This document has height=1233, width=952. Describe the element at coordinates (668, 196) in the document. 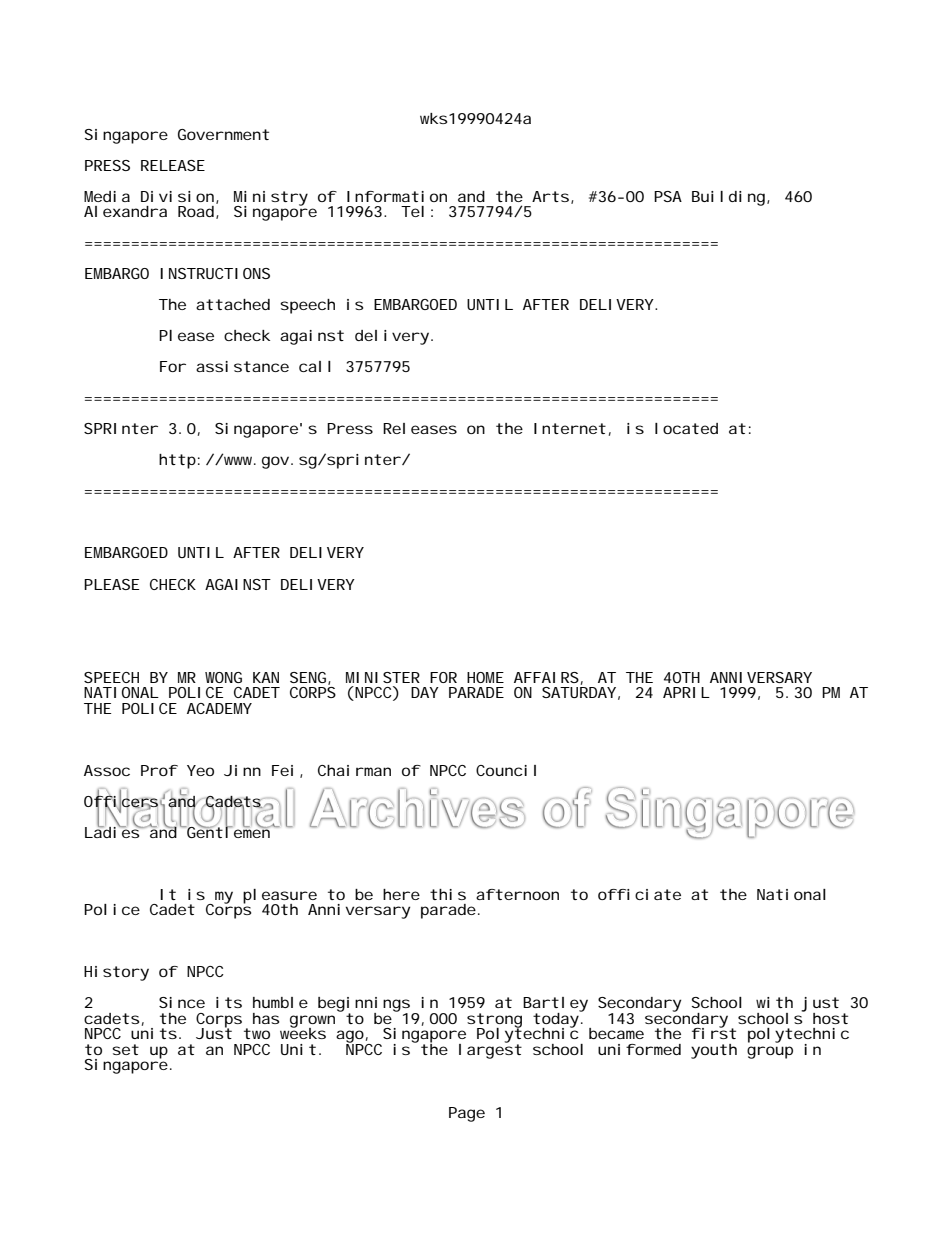

I see `PSA` at that location.
